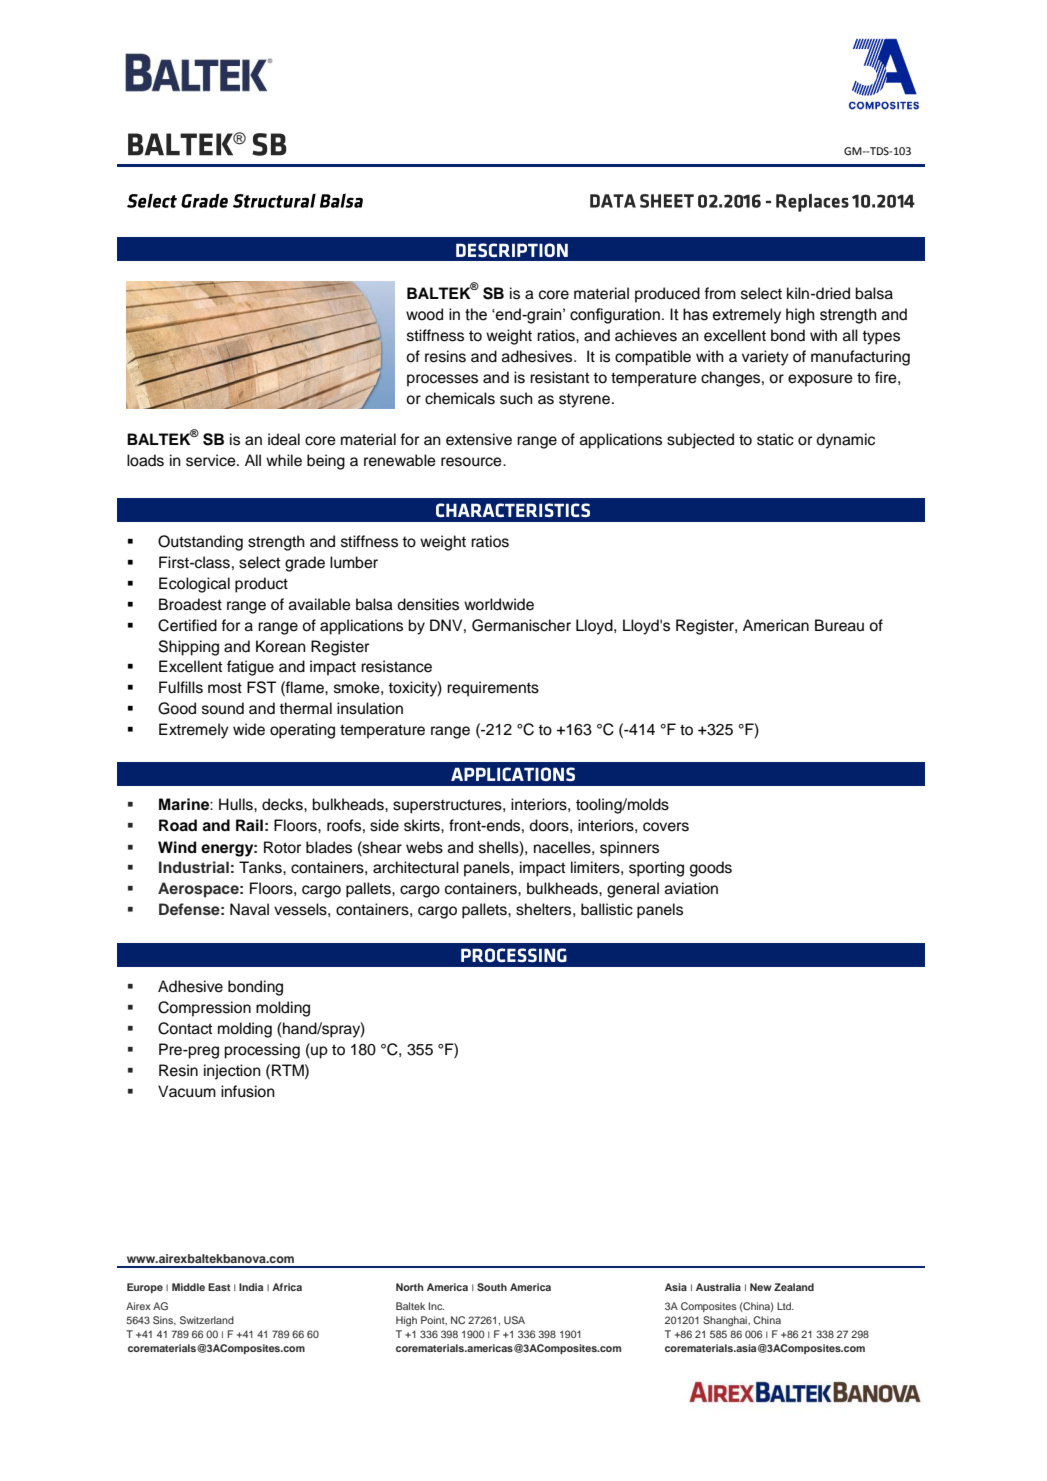  I want to click on ideal, so click(284, 439).
